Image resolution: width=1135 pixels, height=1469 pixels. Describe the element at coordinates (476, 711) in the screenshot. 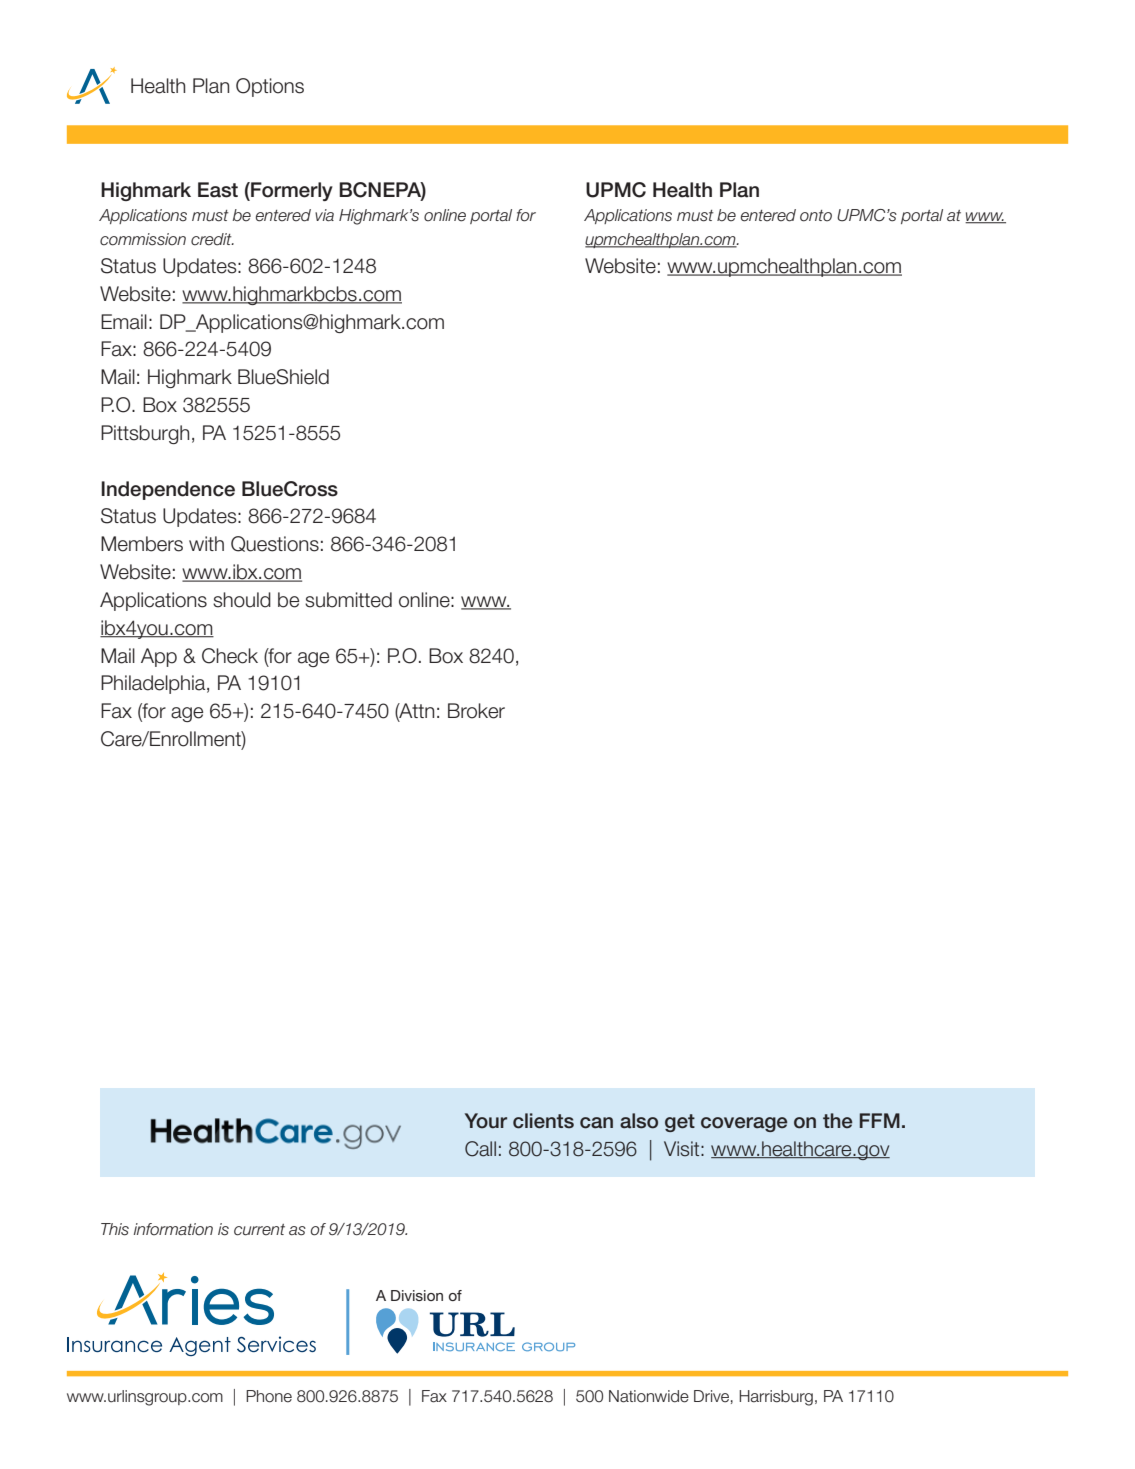

I see `Broker` at that location.
